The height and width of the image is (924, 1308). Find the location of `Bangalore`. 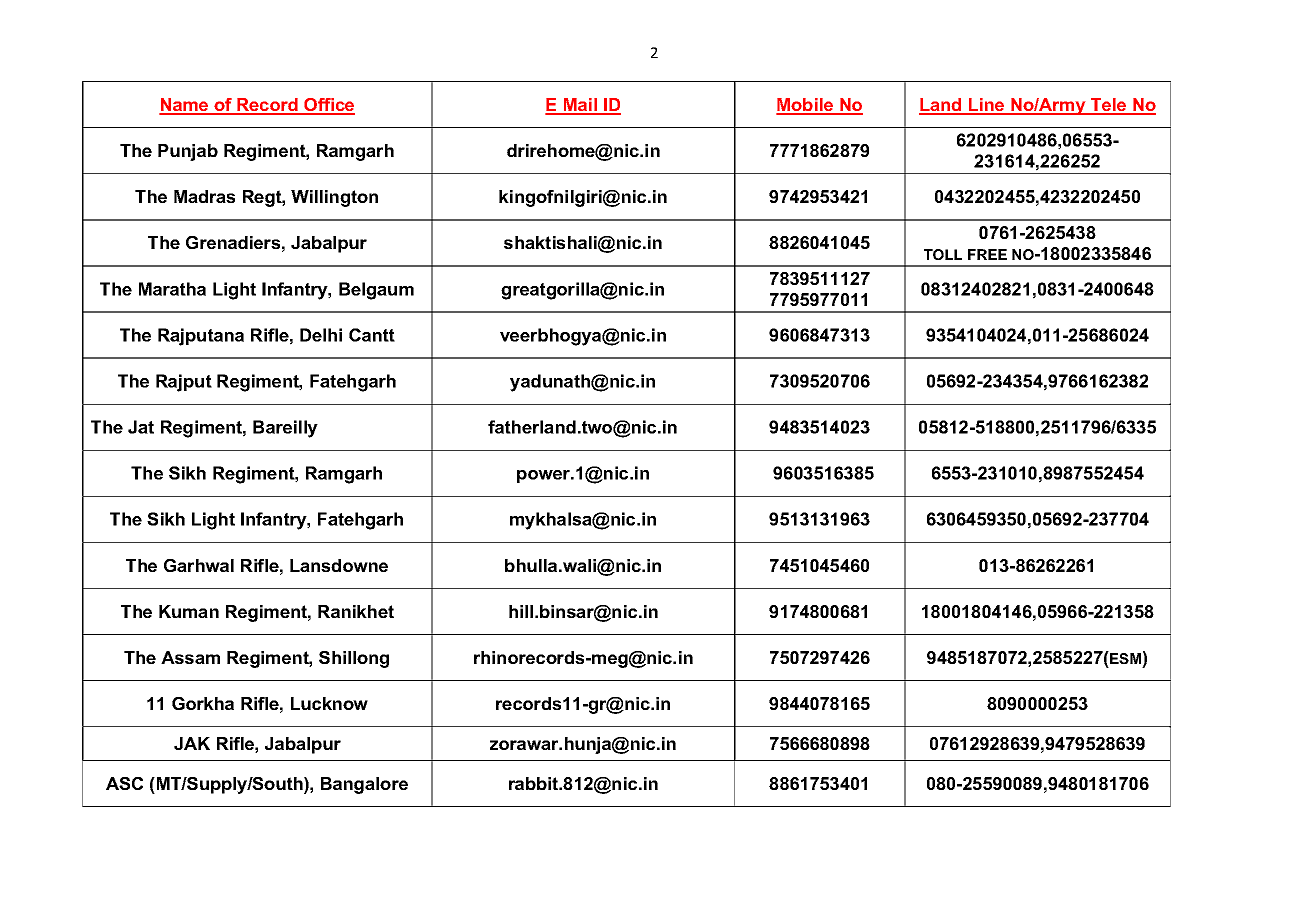

Bangalore is located at coordinates (364, 785).
